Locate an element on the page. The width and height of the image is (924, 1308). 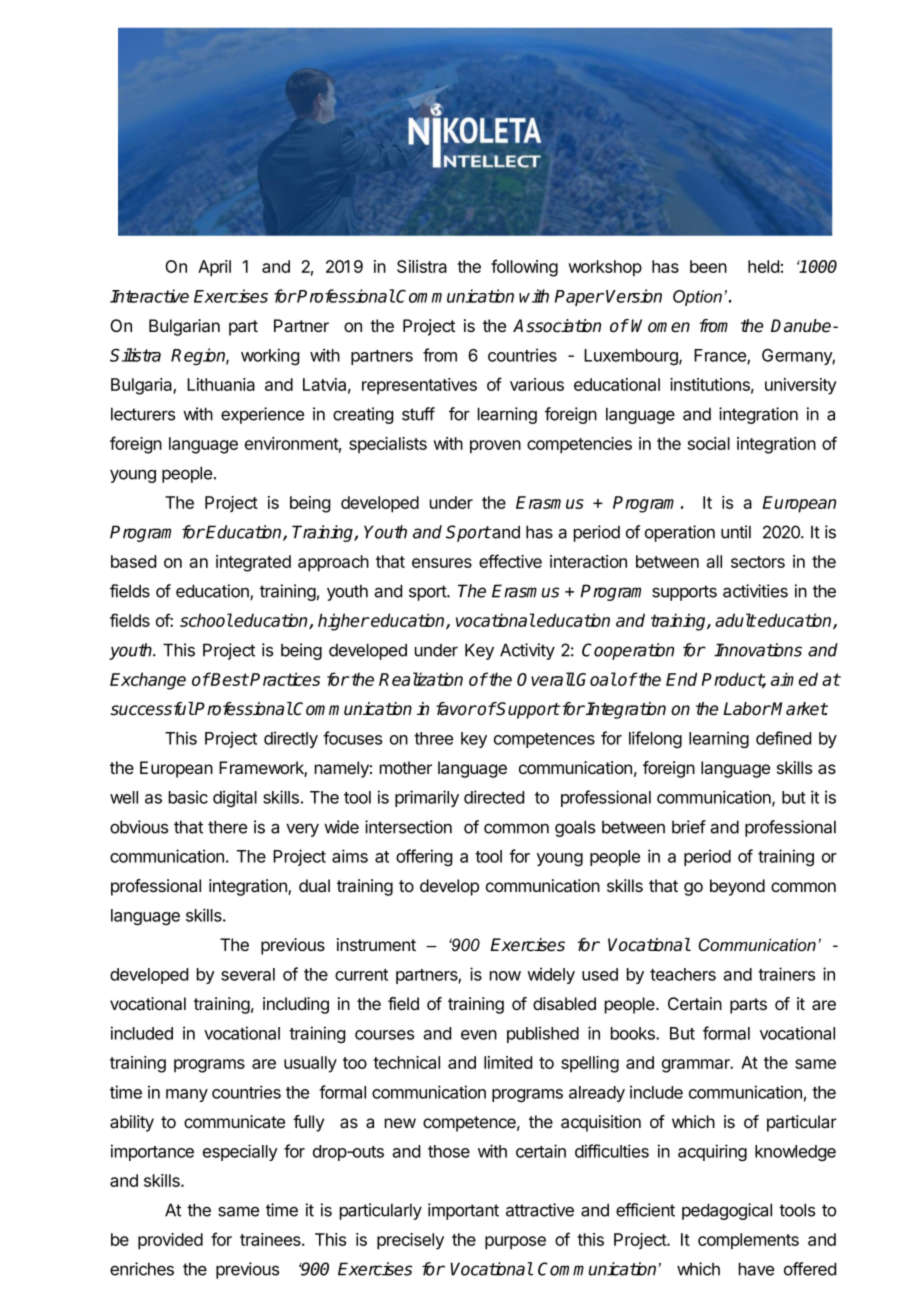
several is located at coordinates (248, 974).
